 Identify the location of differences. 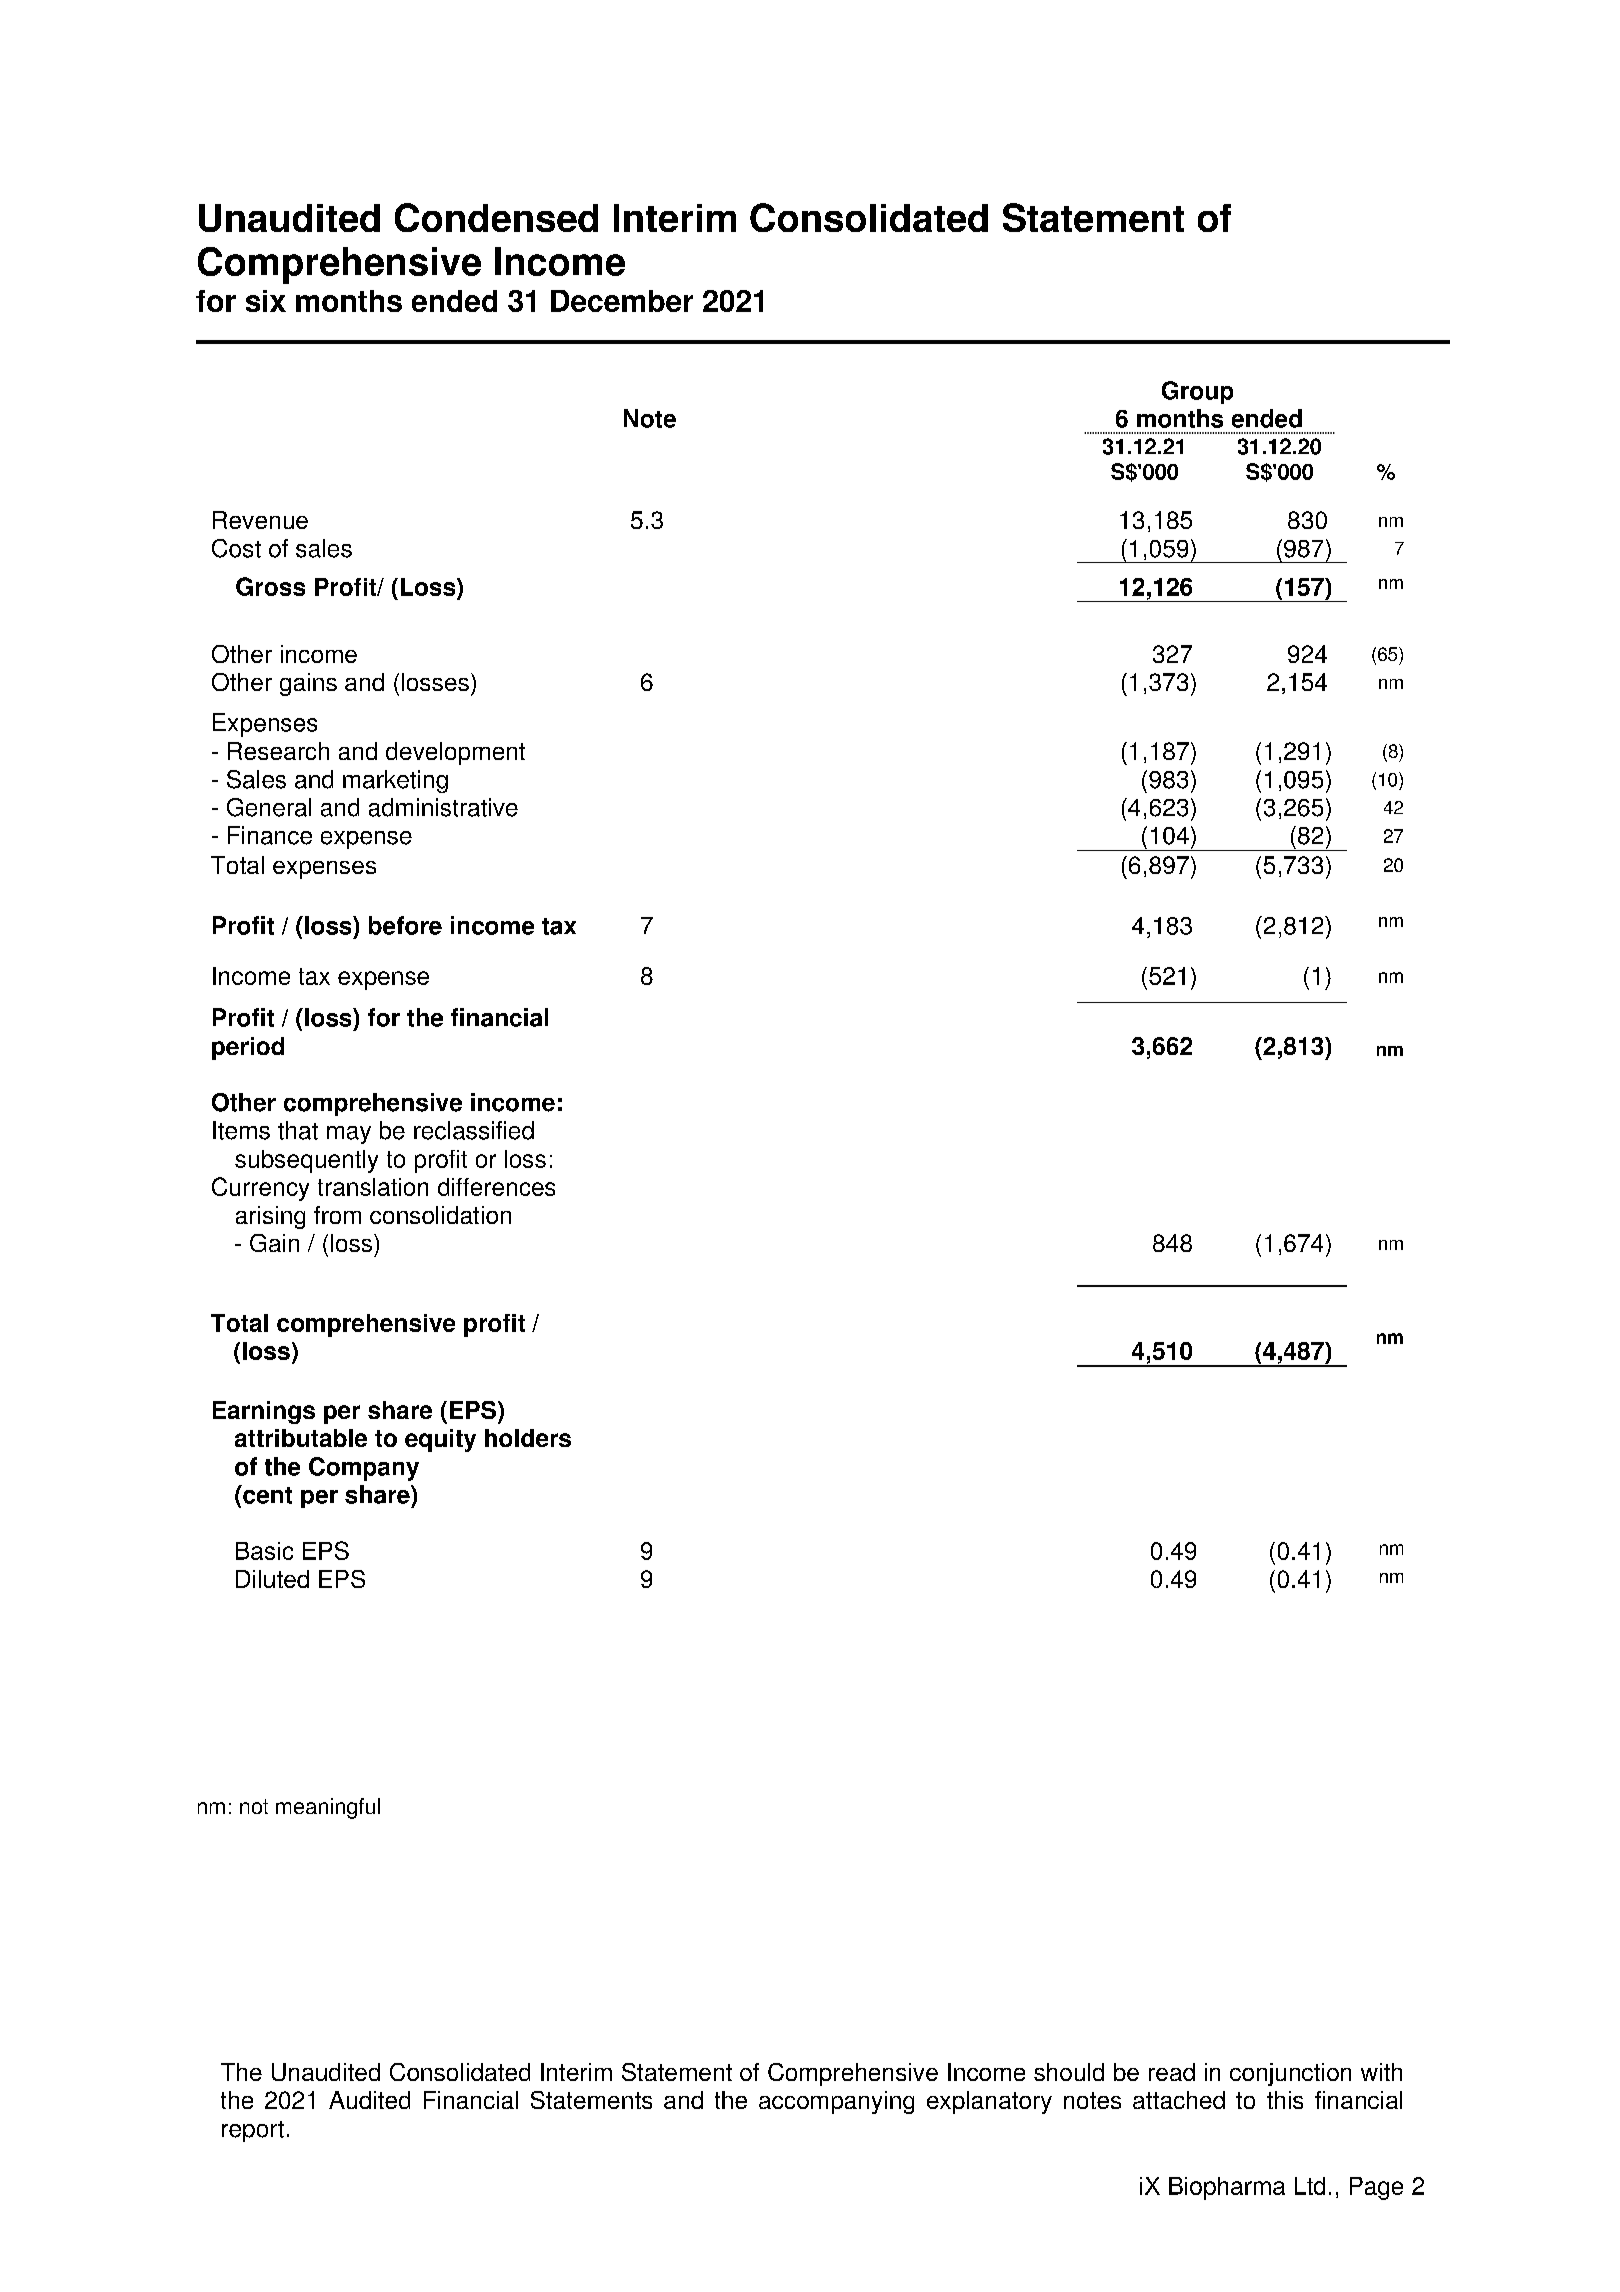
(496, 1187).
